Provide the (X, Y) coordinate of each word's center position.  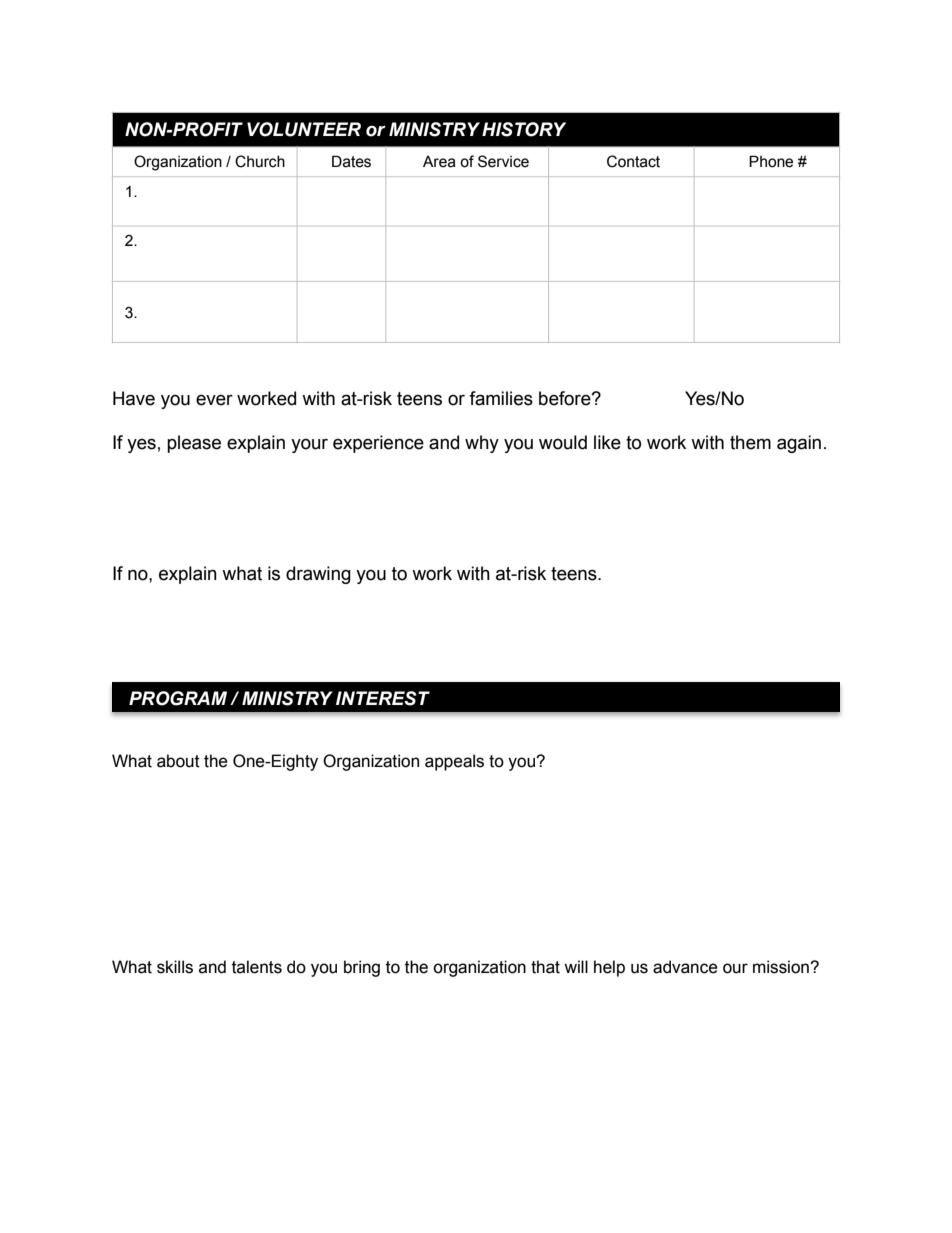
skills (175, 967)
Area (439, 162)
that (545, 967)
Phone (771, 161)
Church (260, 161)
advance (685, 967)
